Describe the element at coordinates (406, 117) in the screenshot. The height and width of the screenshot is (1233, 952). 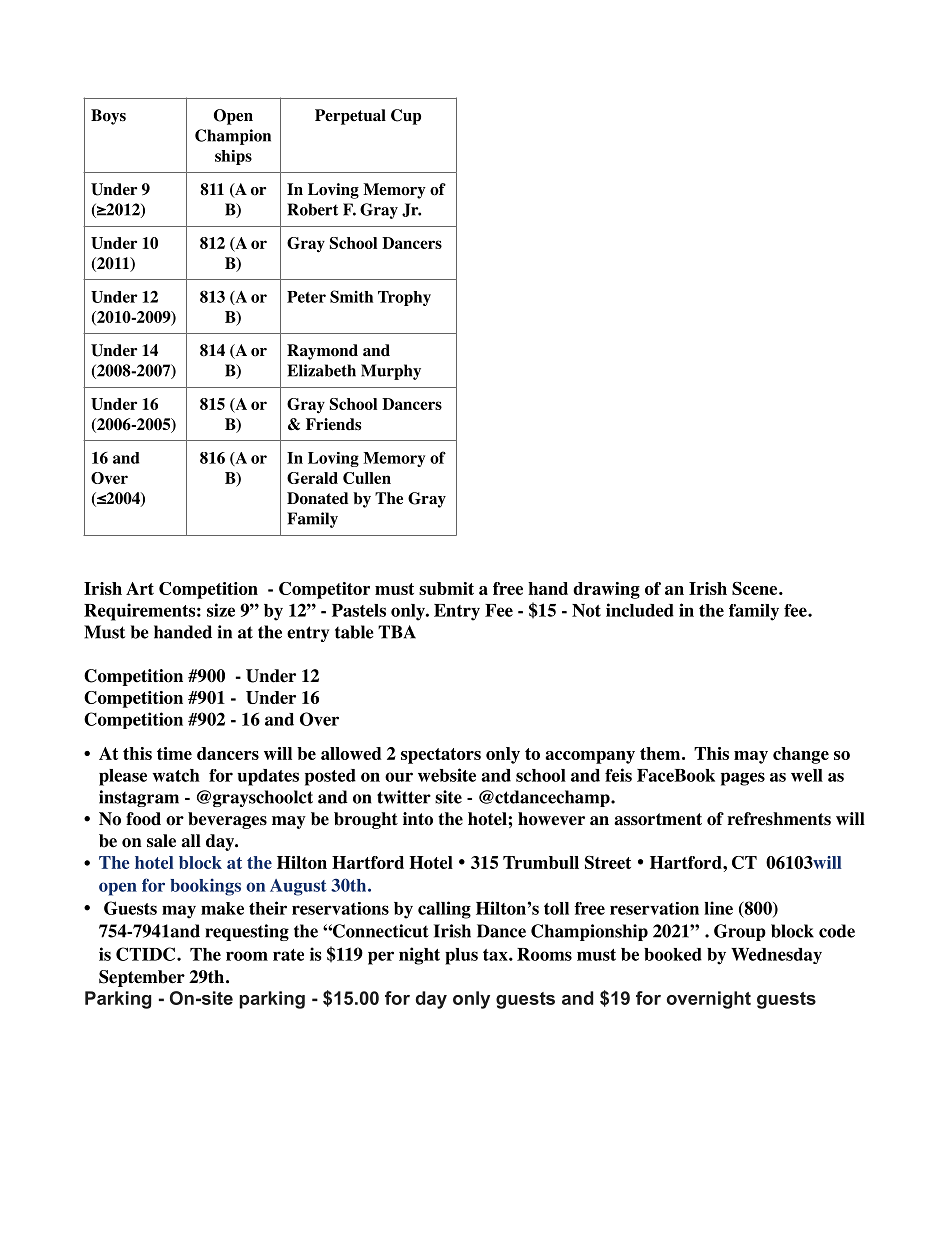
I see `Cup` at that location.
